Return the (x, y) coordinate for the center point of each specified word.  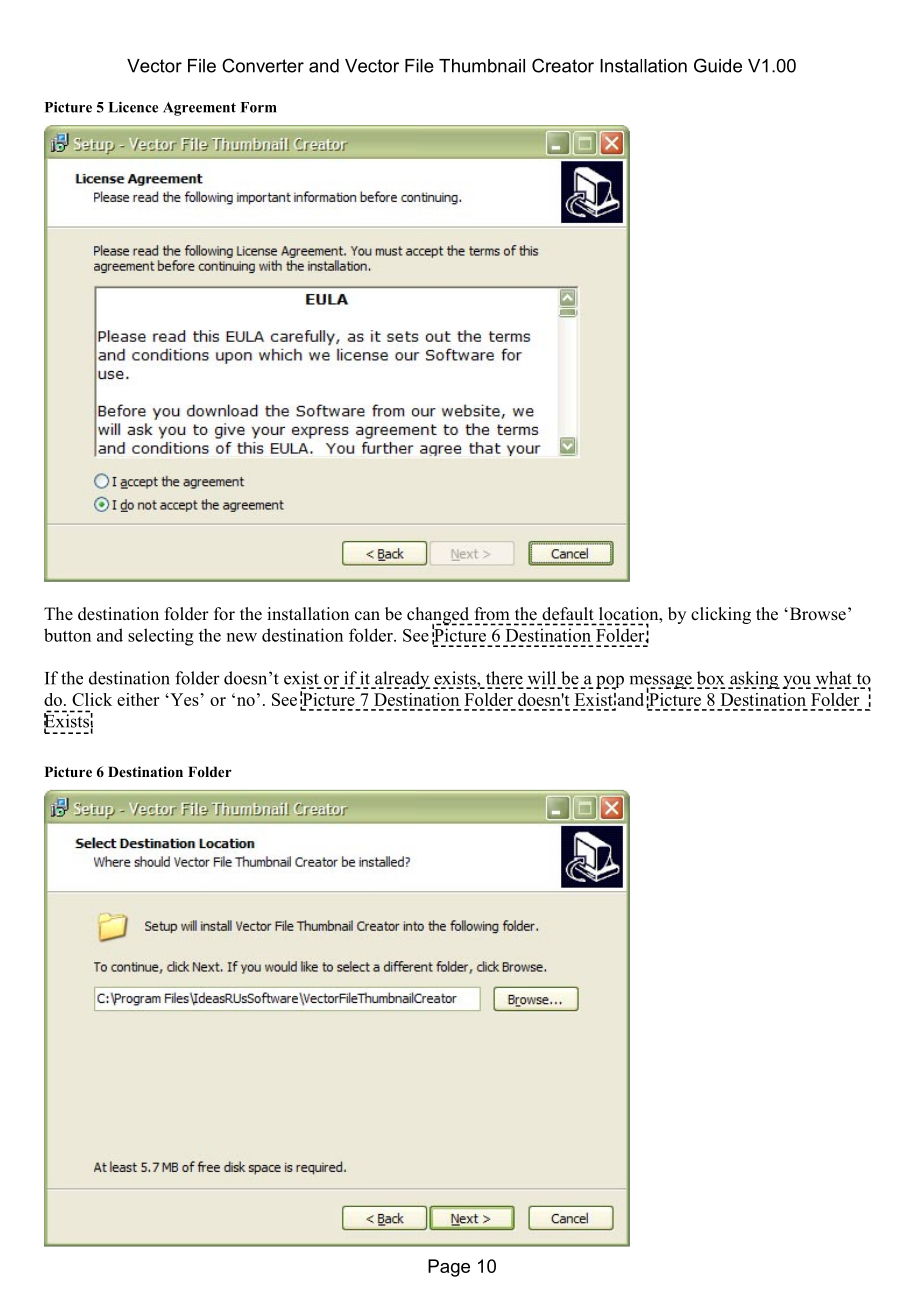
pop (610, 682)
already (401, 680)
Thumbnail (482, 66)
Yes (183, 699)
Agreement (199, 109)
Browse (816, 614)
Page (449, 1268)
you (796, 682)
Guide (718, 65)
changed (439, 616)
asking (754, 680)
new (242, 637)
